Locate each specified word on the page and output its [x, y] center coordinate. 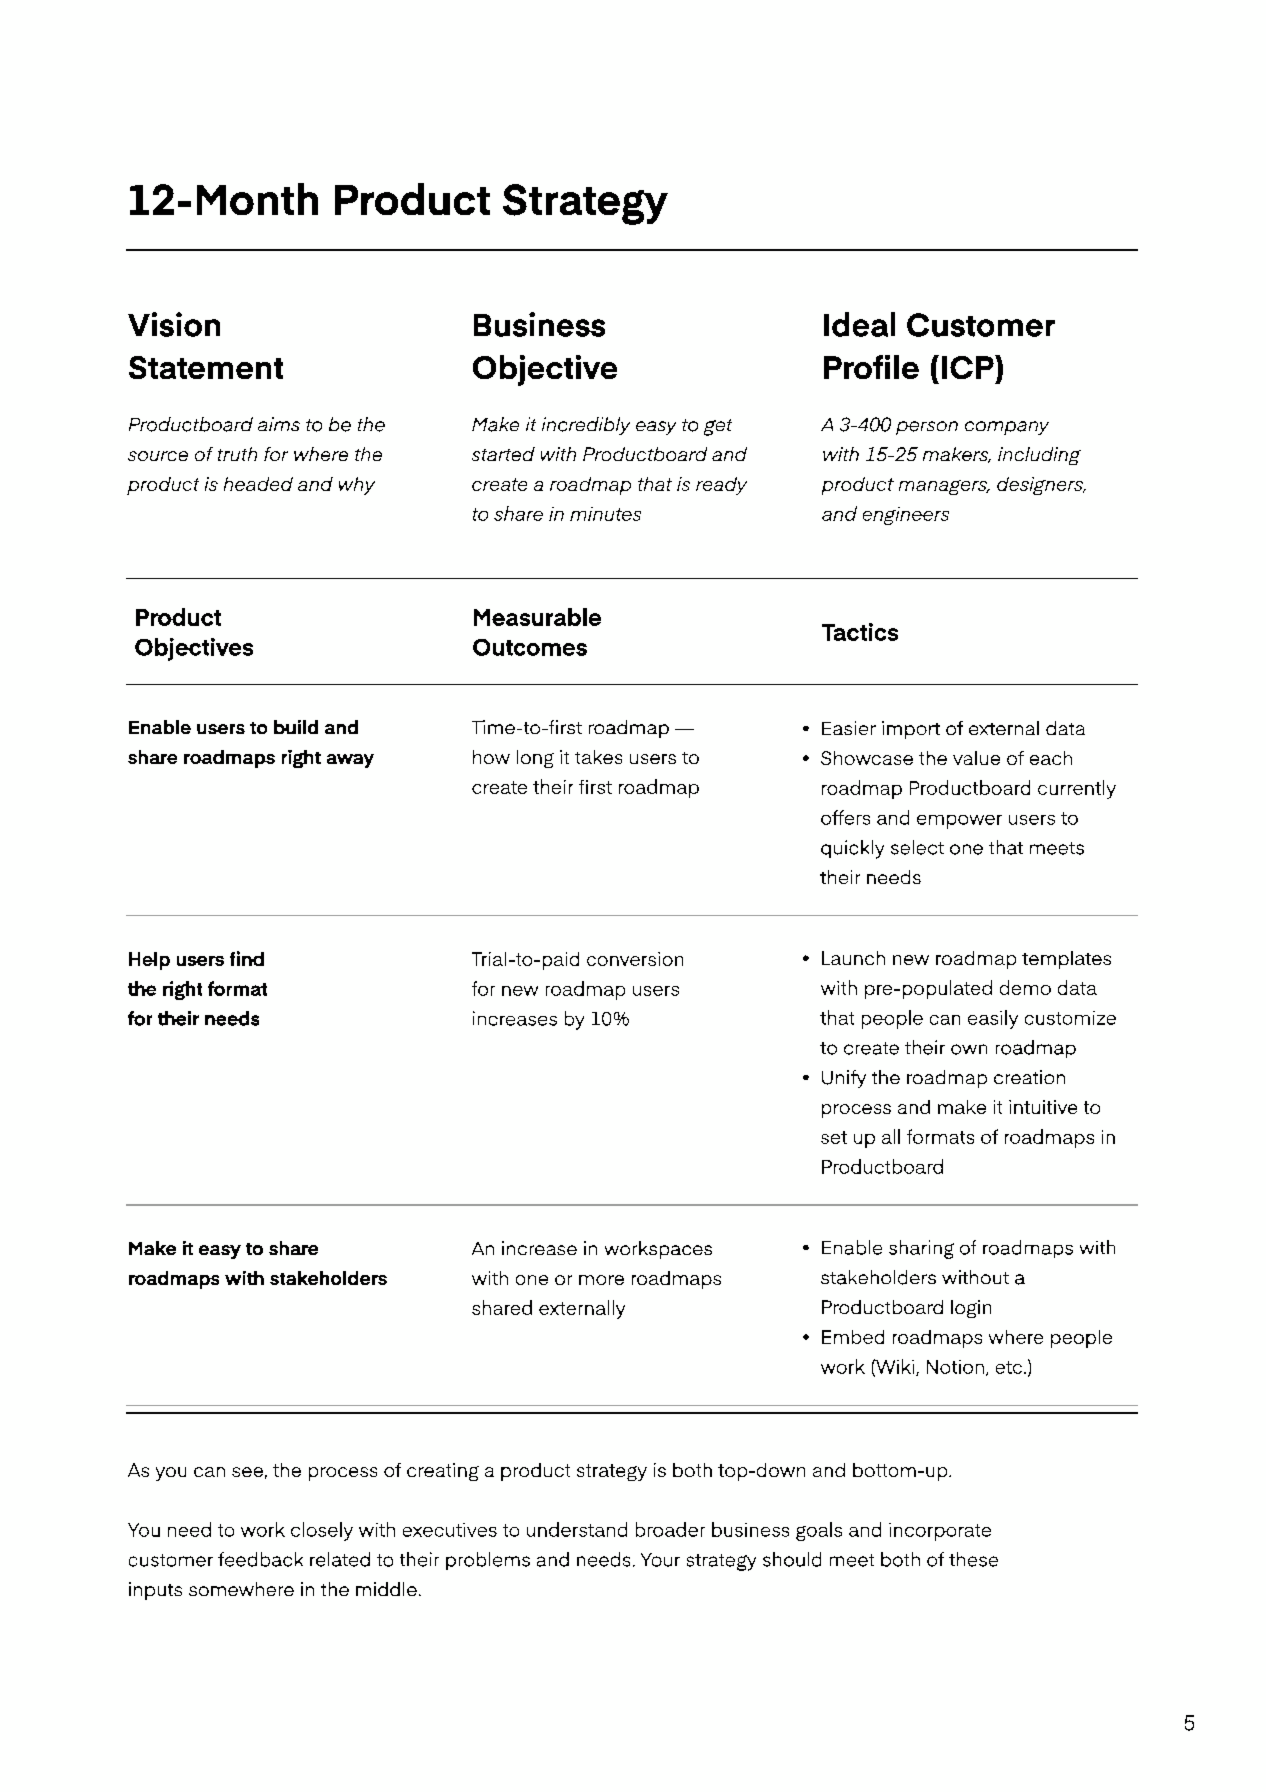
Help [149, 961]
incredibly [586, 426]
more [601, 1280]
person [927, 428]
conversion [635, 959]
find [247, 958]
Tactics [860, 632]
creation [1029, 1077]
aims [279, 424]
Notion [955, 1367]
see [247, 1472]
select [917, 847]
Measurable [537, 617]
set [834, 1137]
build [296, 727]
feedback [260, 1559]
